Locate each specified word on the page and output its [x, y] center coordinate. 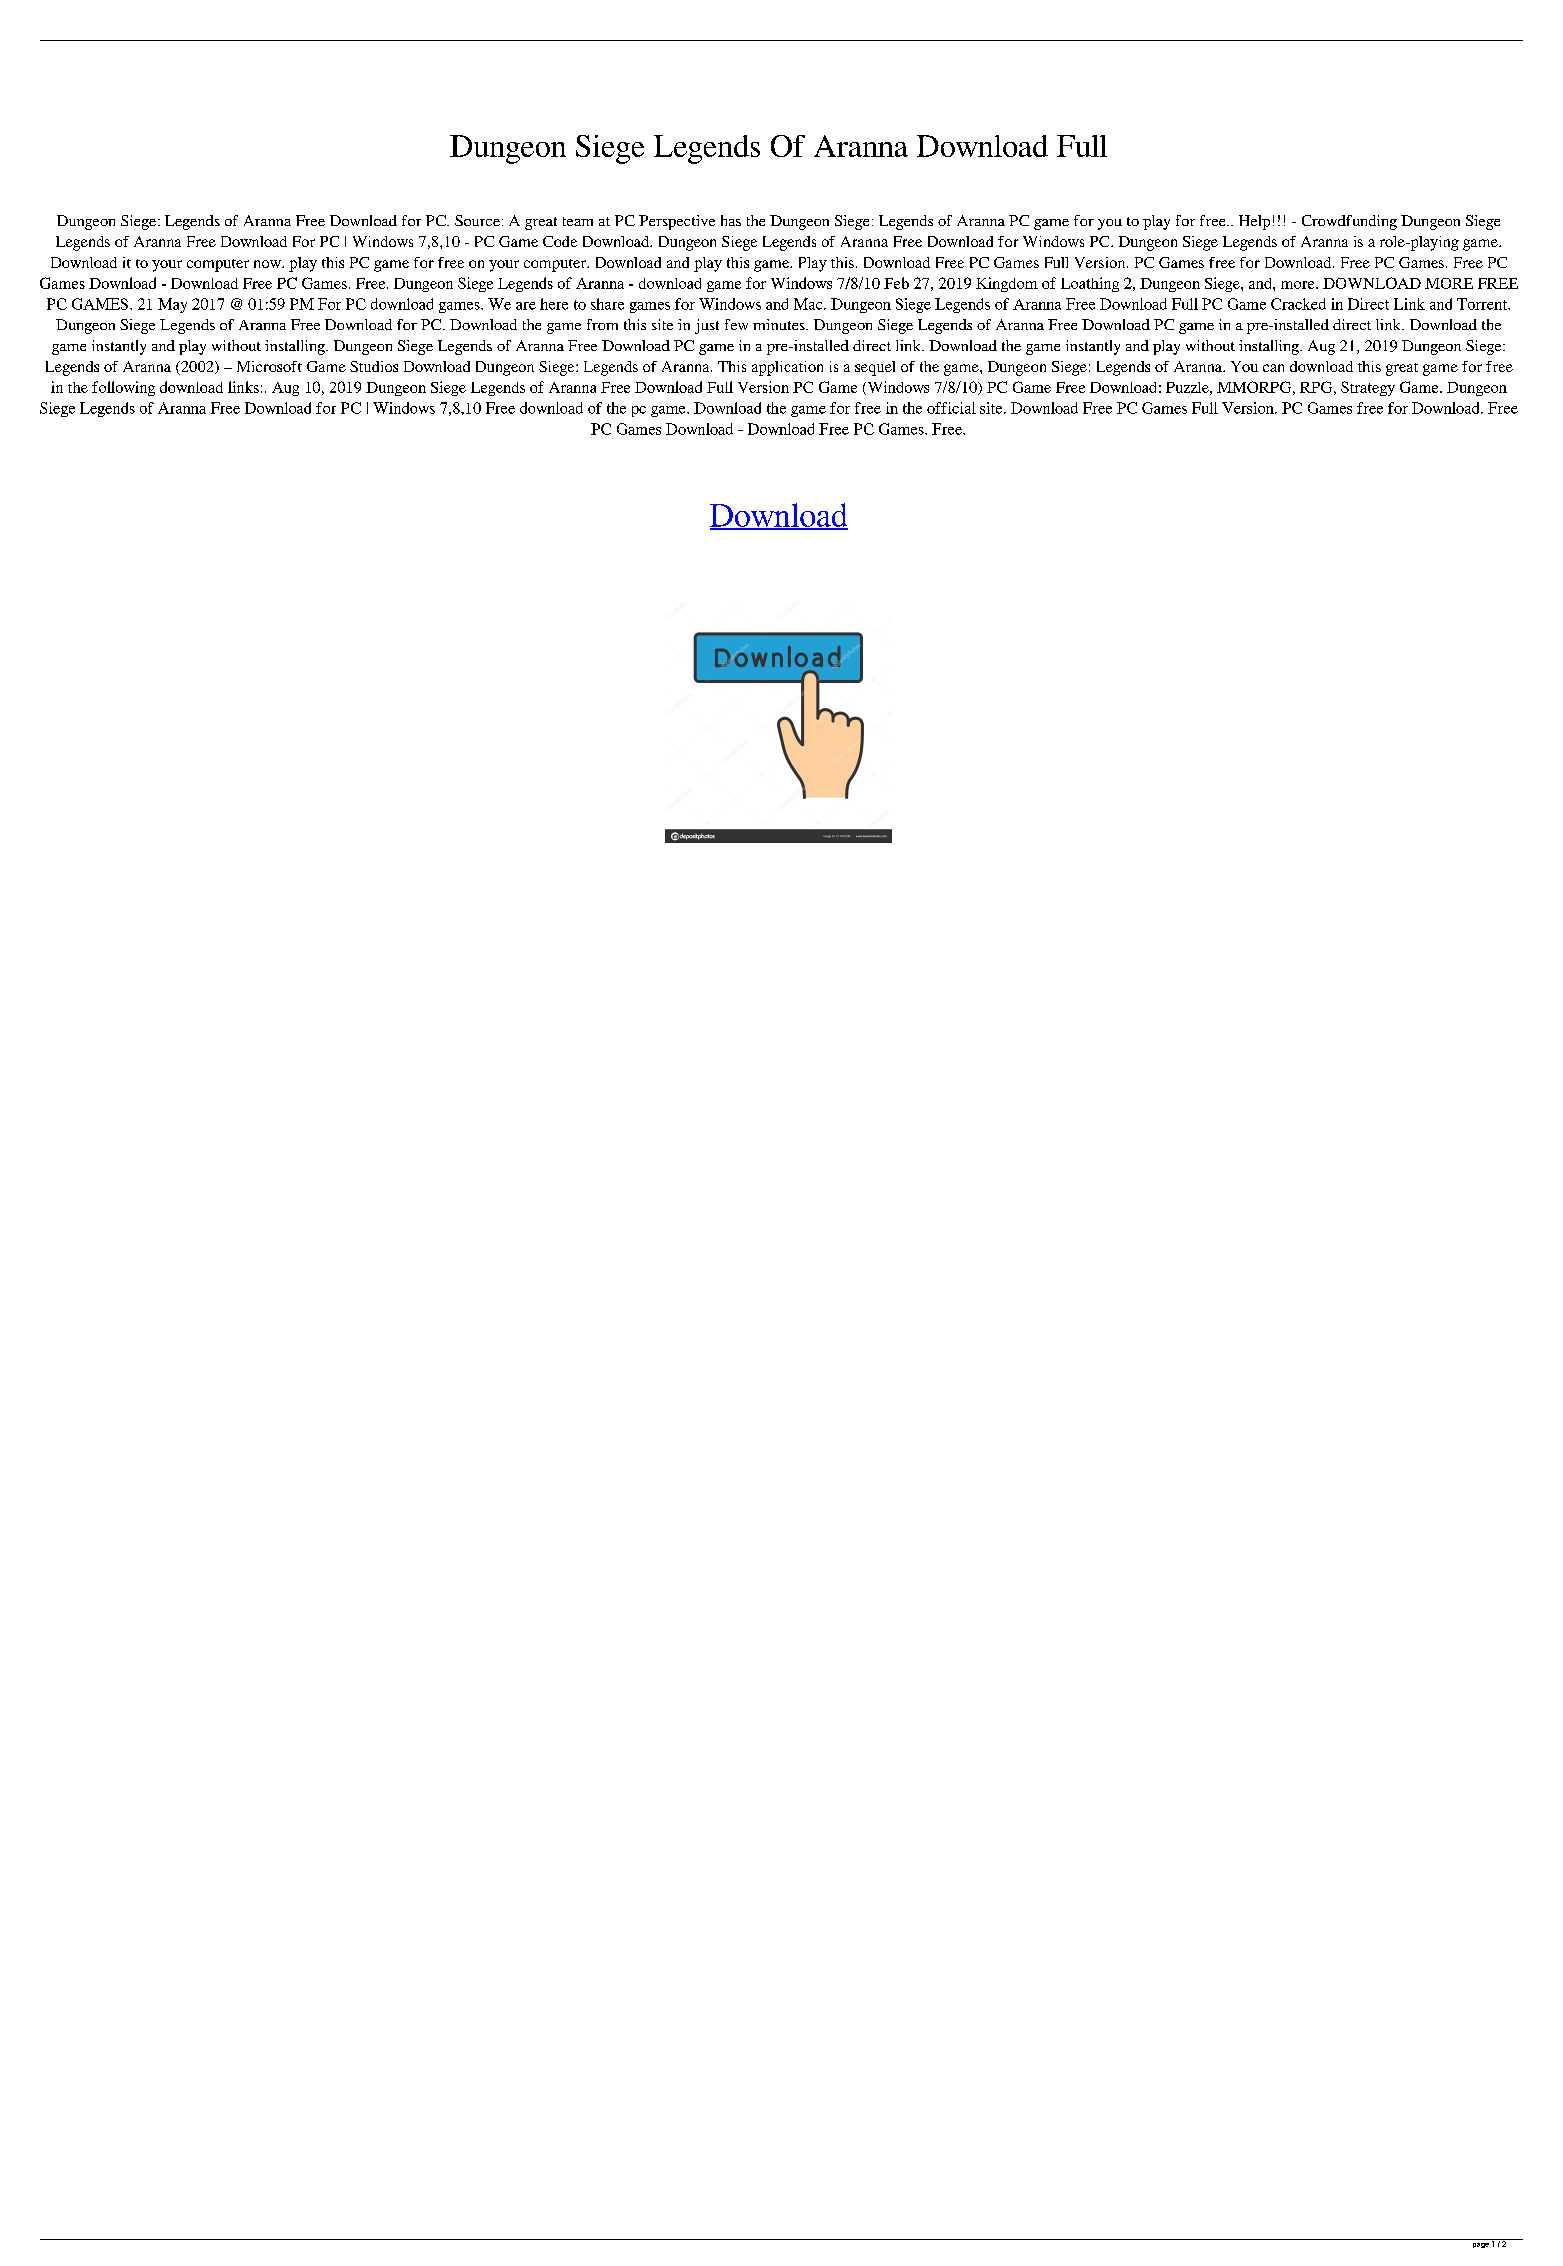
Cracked [1298, 304]
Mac [809, 304]
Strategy [1368, 388]
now [268, 264]
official [951, 408]
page [1481, 2245]
